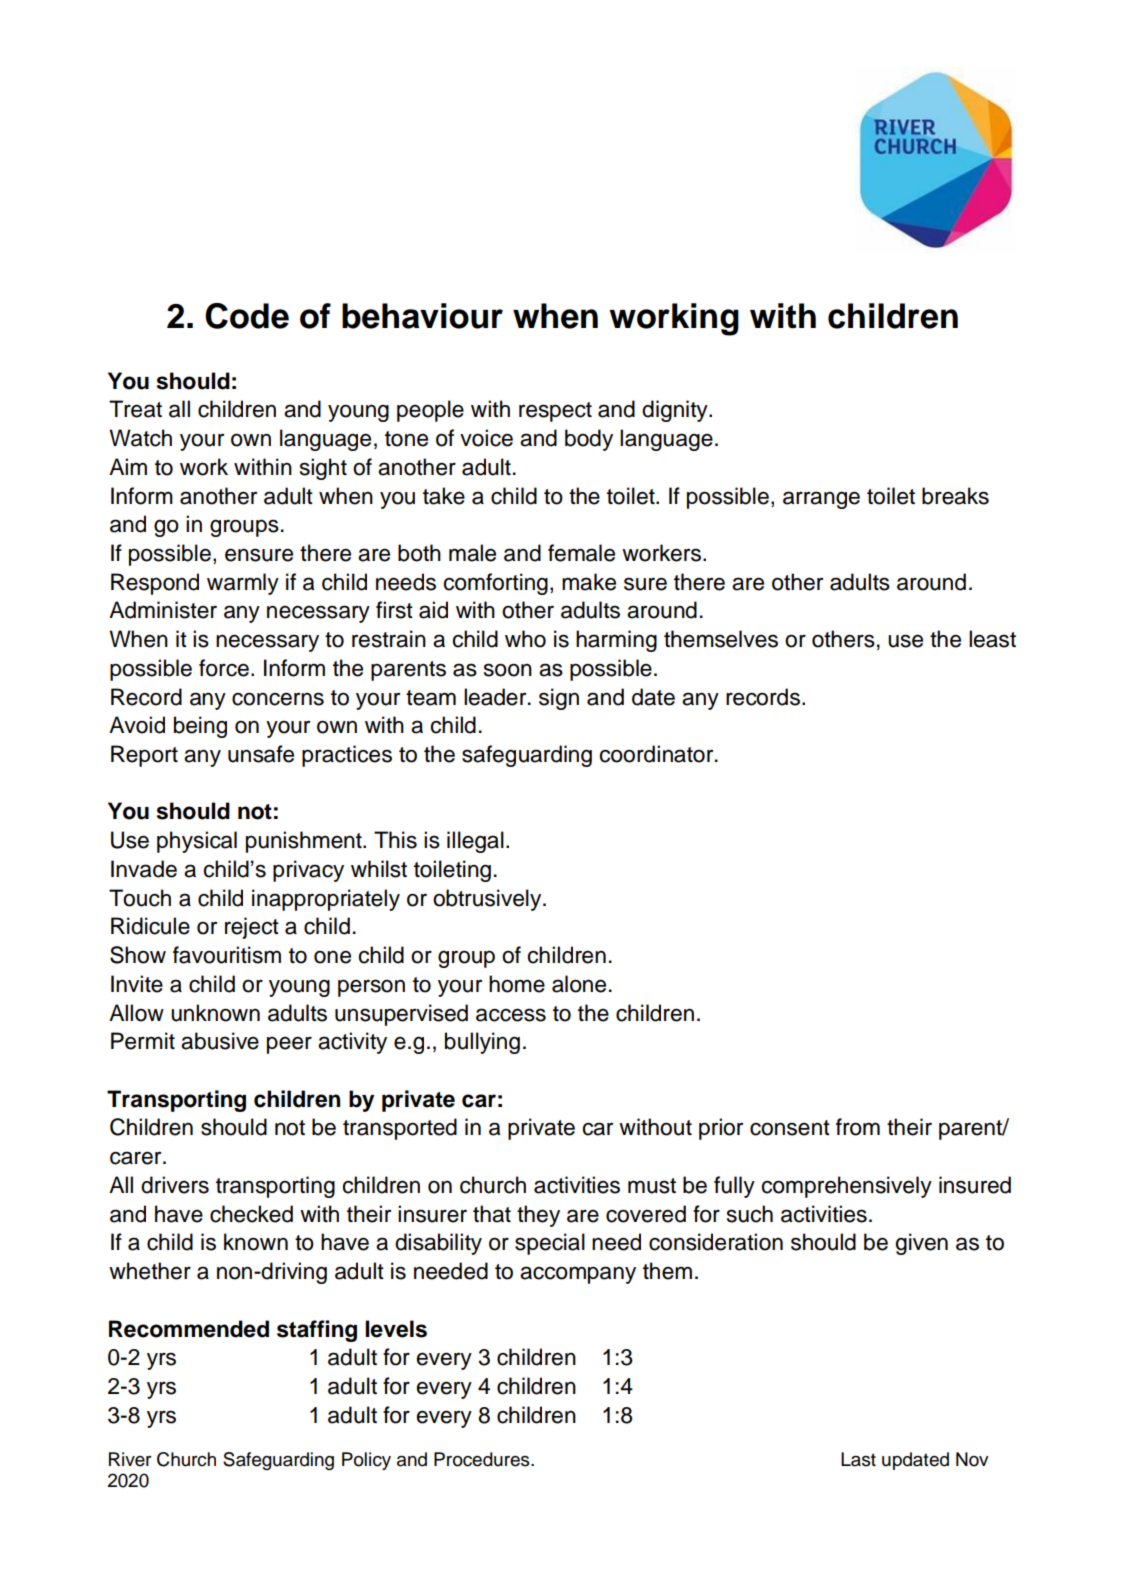  Describe the element at coordinates (555, 412) in the screenshot. I see `respect` at that location.
